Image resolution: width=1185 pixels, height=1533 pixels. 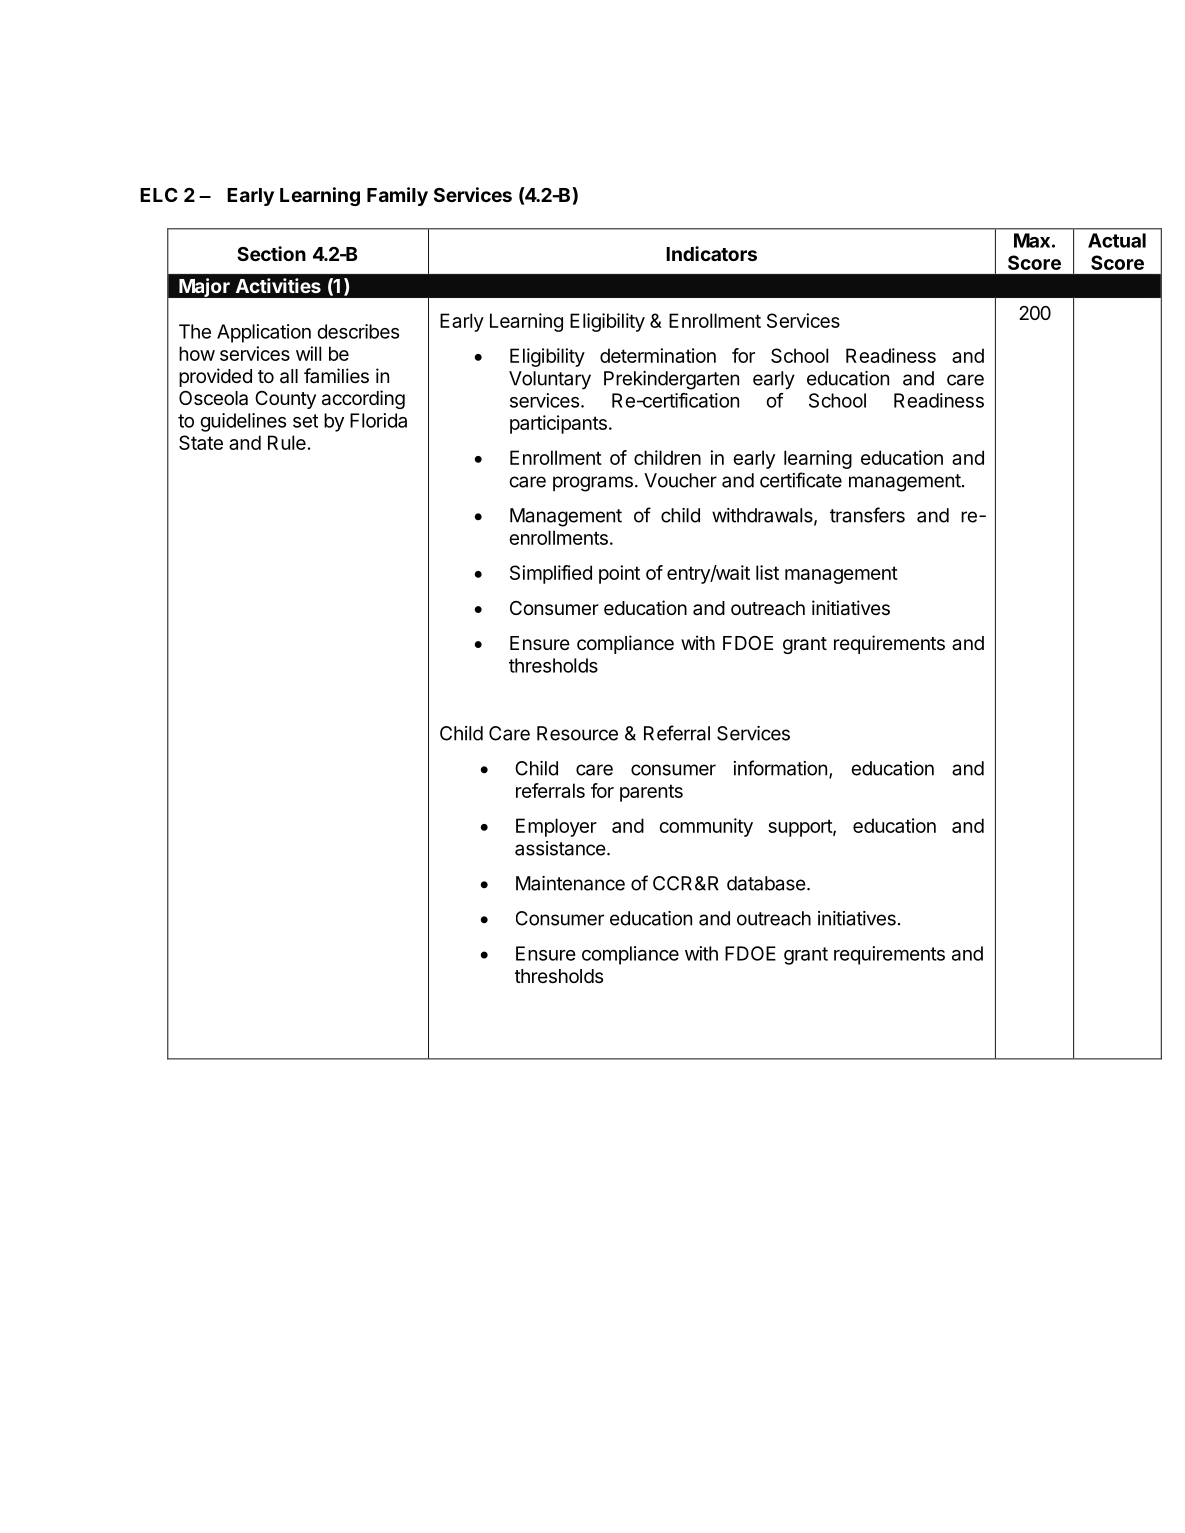 I want to click on point, so click(x=619, y=574).
